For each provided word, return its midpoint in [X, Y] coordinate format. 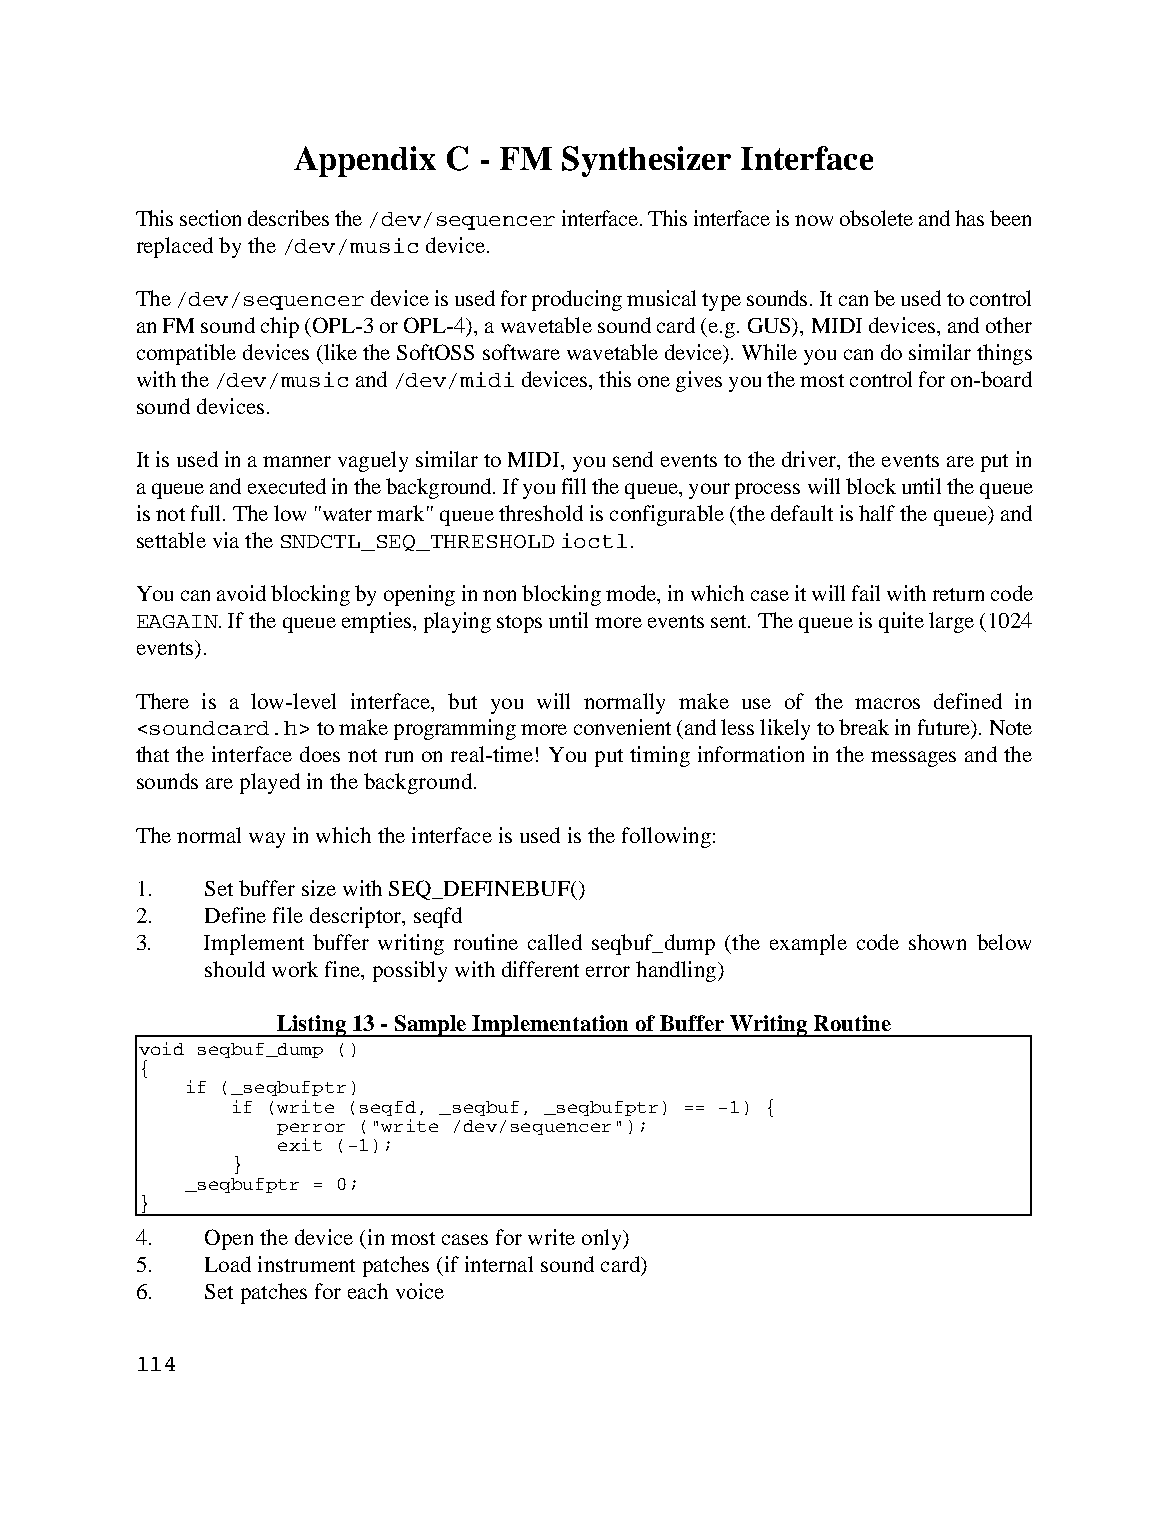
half [877, 513]
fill [574, 486]
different [540, 969]
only [603, 1239]
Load [228, 1264]
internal [499, 1264]
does [320, 754]
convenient [622, 727]
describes [288, 218]
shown [937, 942]
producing [577, 300]
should [235, 969]
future [945, 728]
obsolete [876, 218]
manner [297, 461]
